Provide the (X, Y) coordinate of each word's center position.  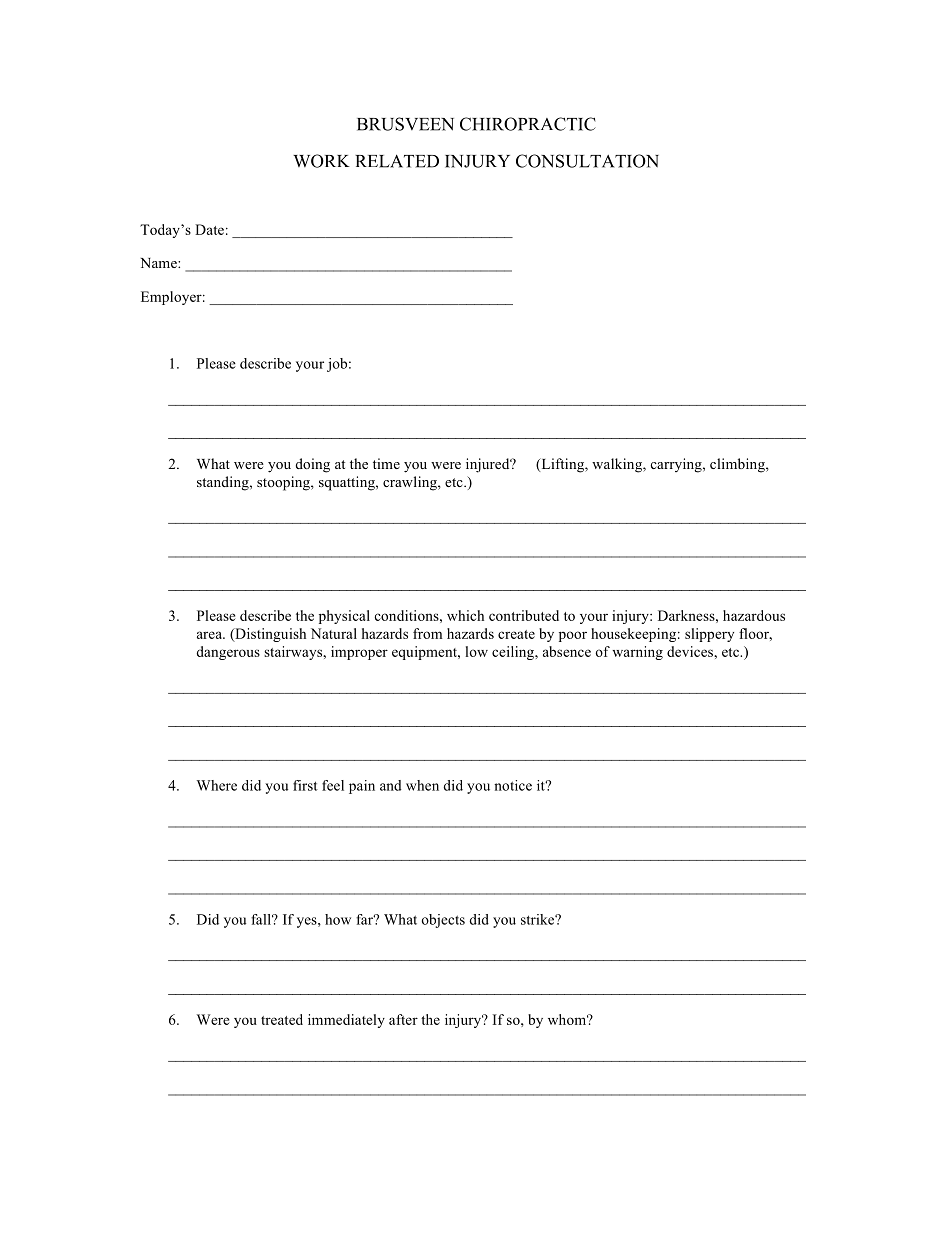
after (403, 1019)
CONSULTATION (587, 161)
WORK (321, 161)
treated (282, 1019)
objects (443, 921)
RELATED (397, 161)
